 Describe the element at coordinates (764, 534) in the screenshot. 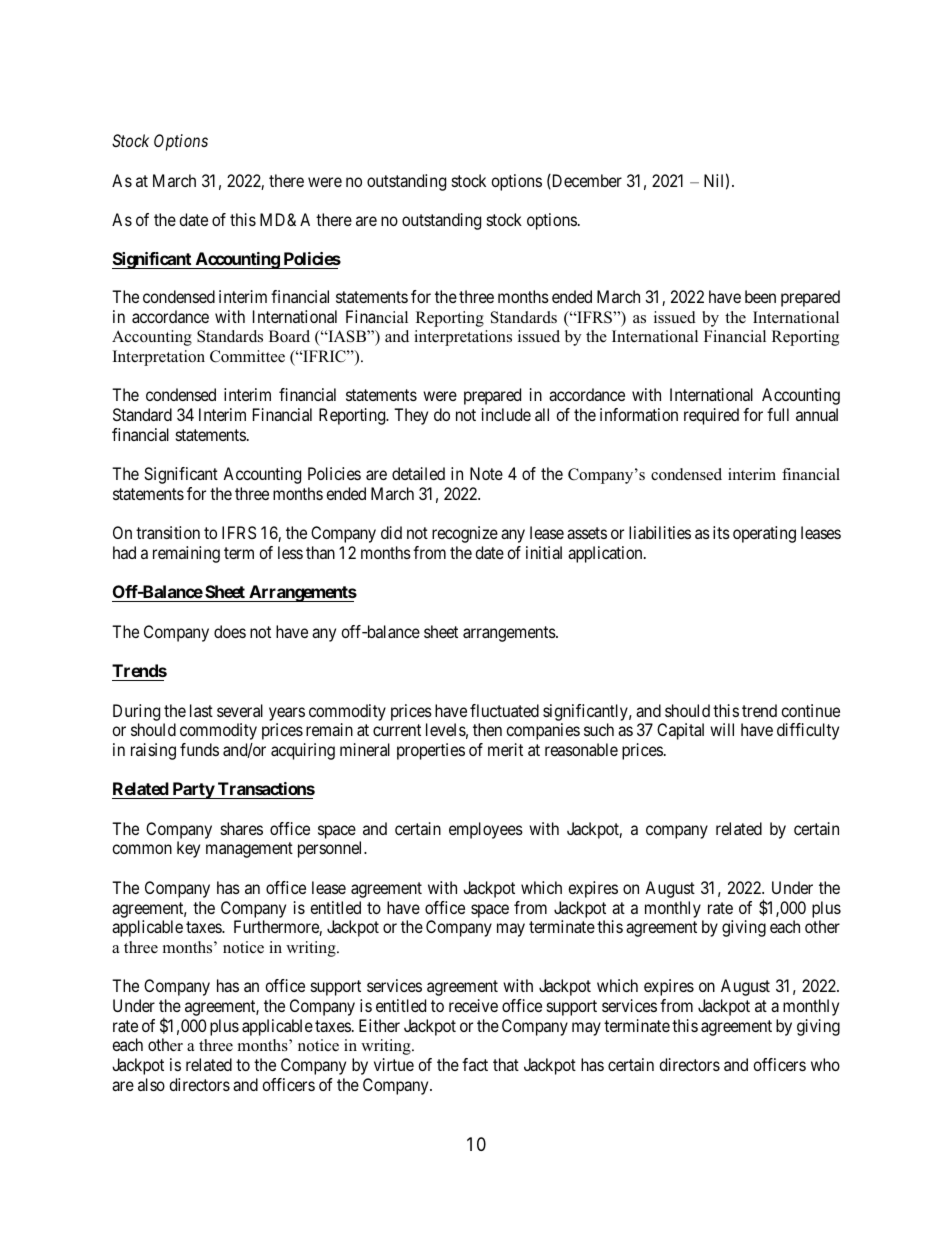

I see `operating` at that location.
